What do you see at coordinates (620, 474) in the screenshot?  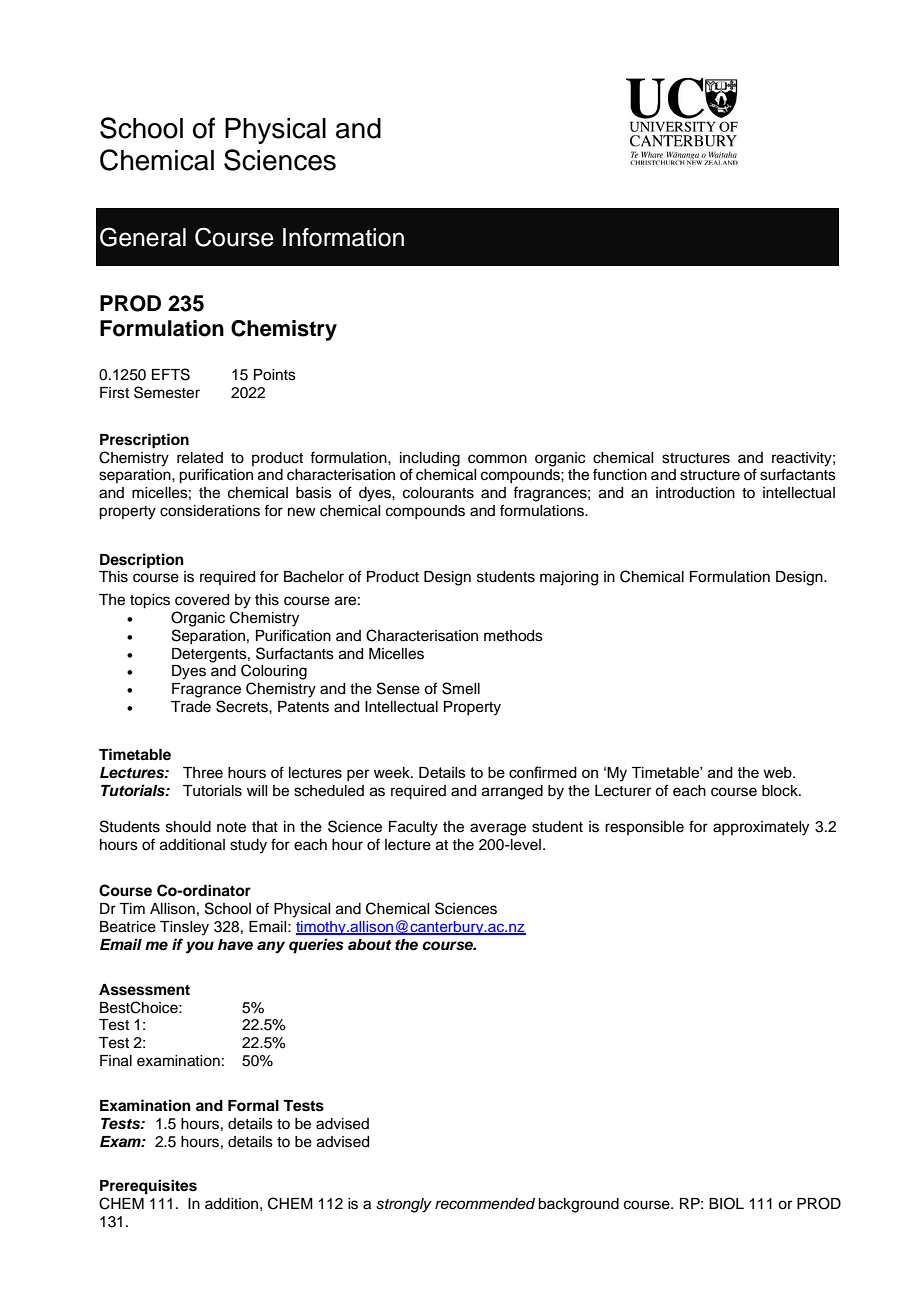 I see `function` at bounding box center [620, 474].
